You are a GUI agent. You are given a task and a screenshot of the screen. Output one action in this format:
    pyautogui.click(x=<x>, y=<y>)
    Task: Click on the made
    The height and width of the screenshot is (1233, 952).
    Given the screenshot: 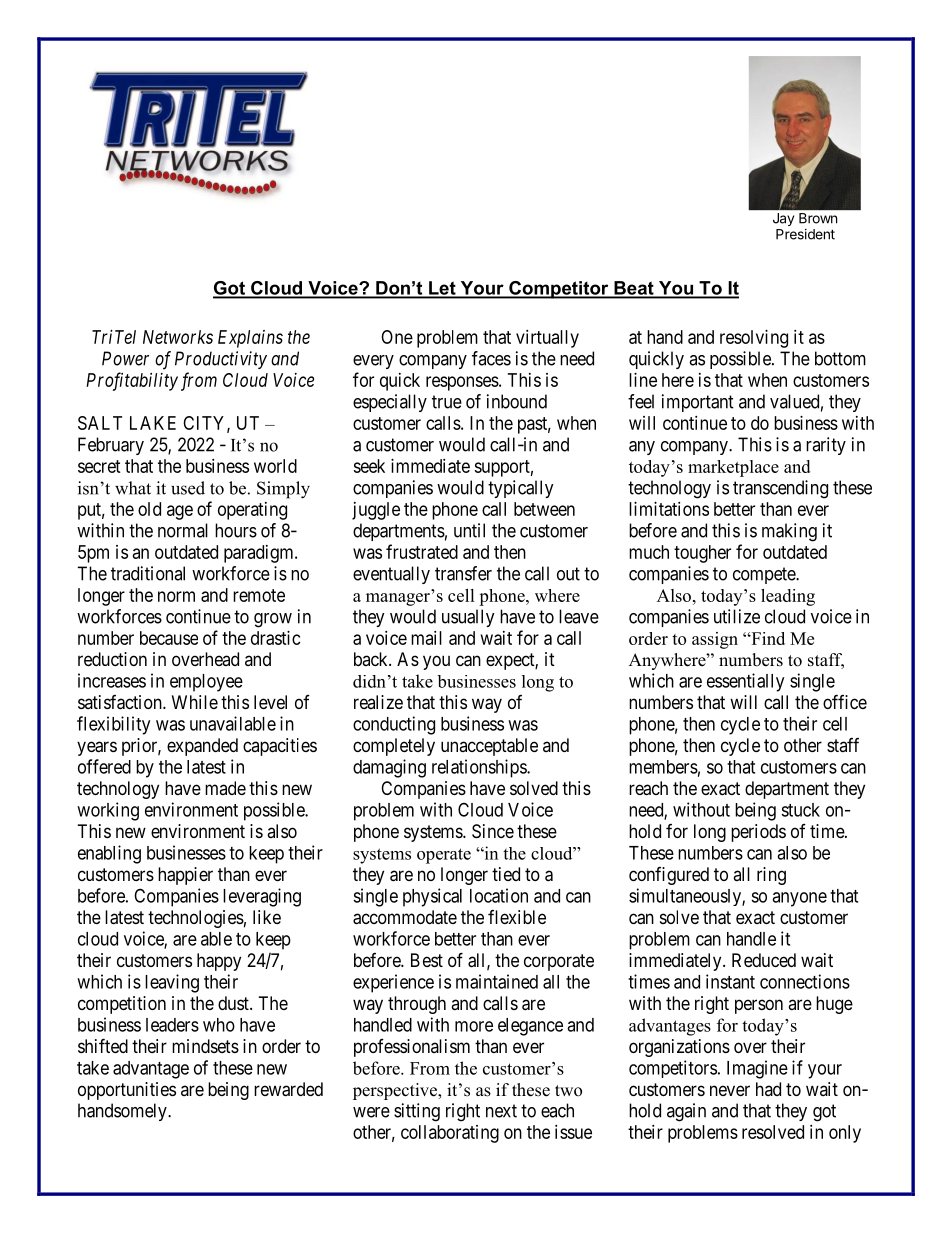 What is the action you would take?
    pyautogui.click(x=225, y=788)
